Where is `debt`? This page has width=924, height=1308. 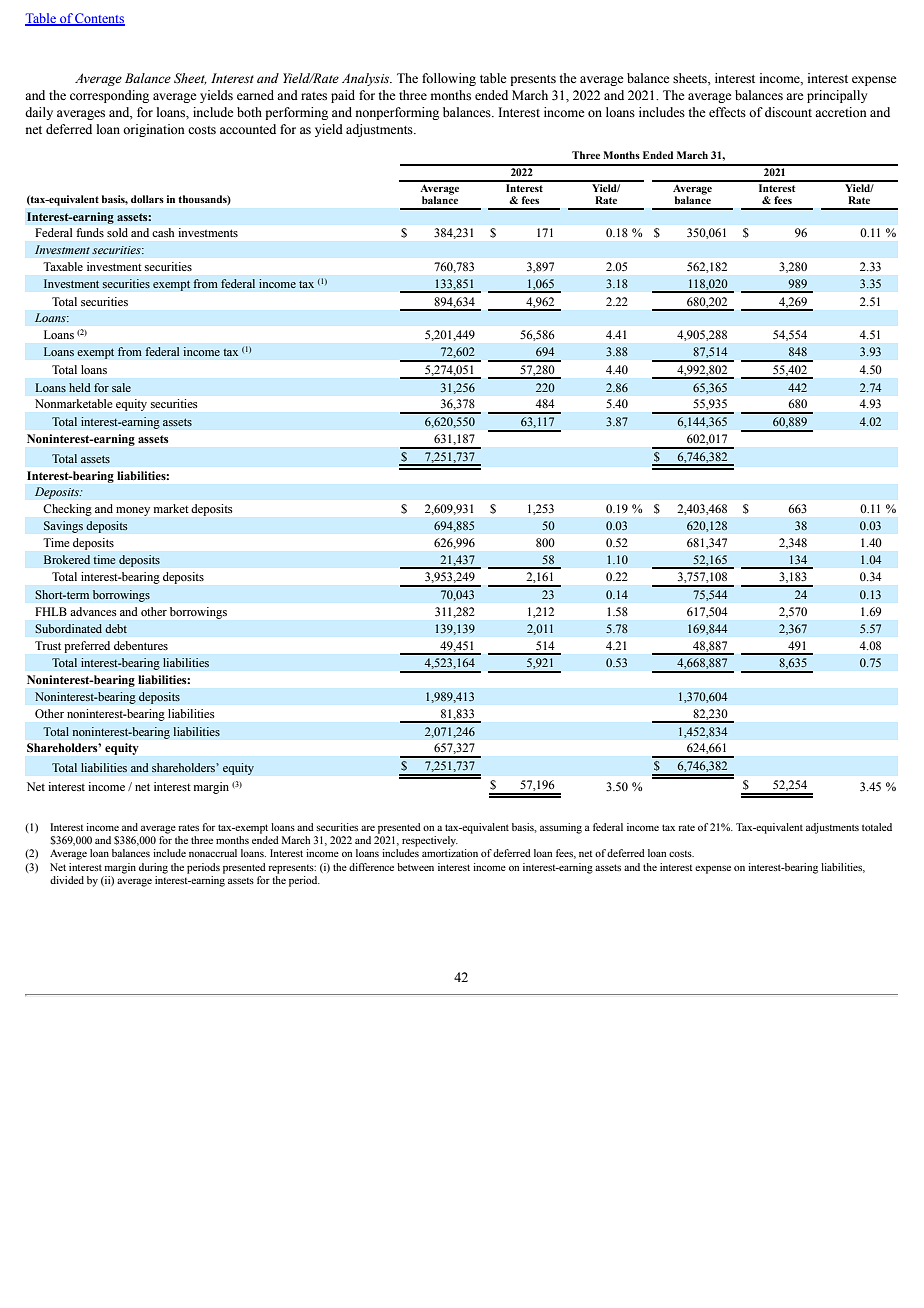
debt is located at coordinates (116, 628).
